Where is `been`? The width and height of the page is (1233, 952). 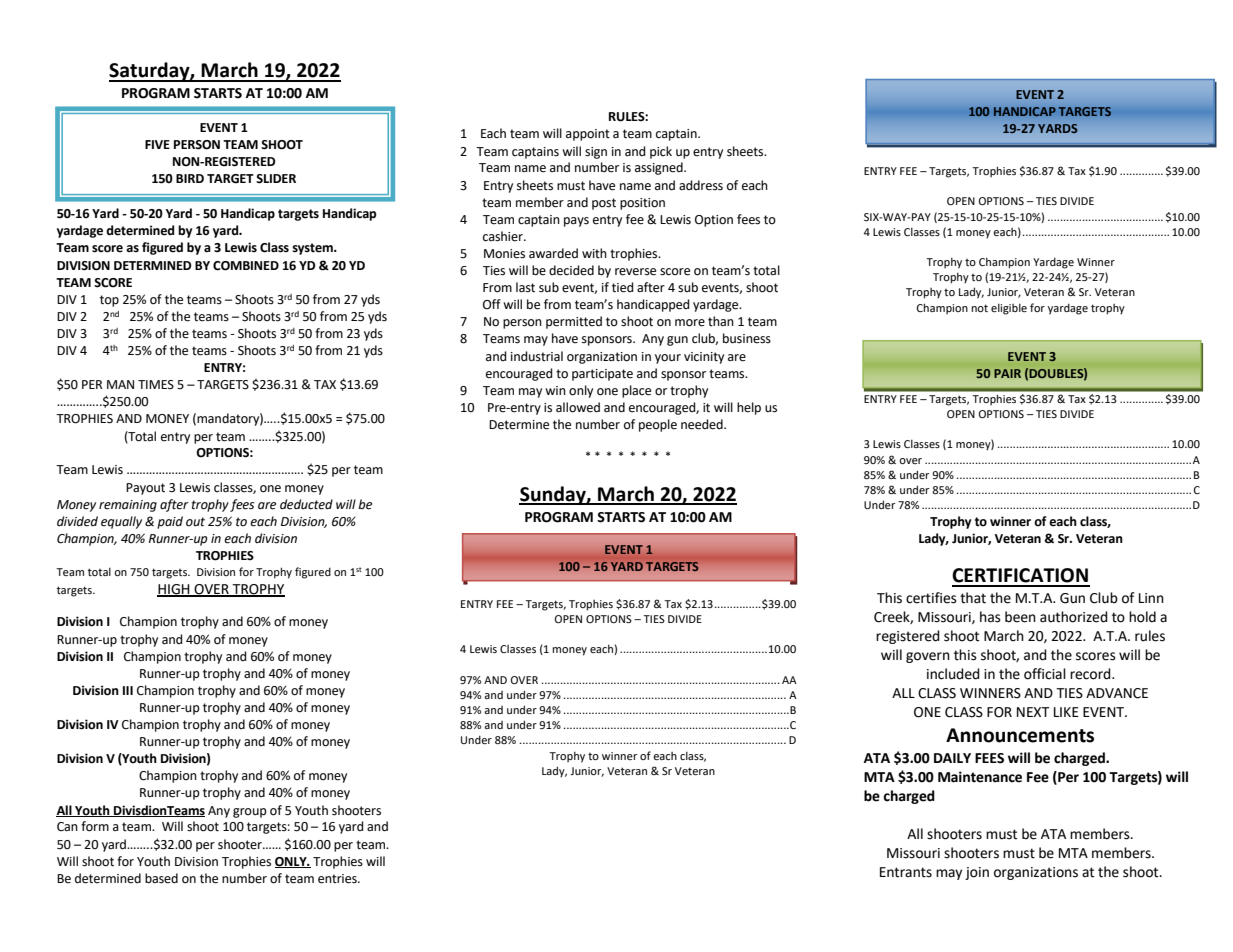 been is located at coordinates (1020, 617).
